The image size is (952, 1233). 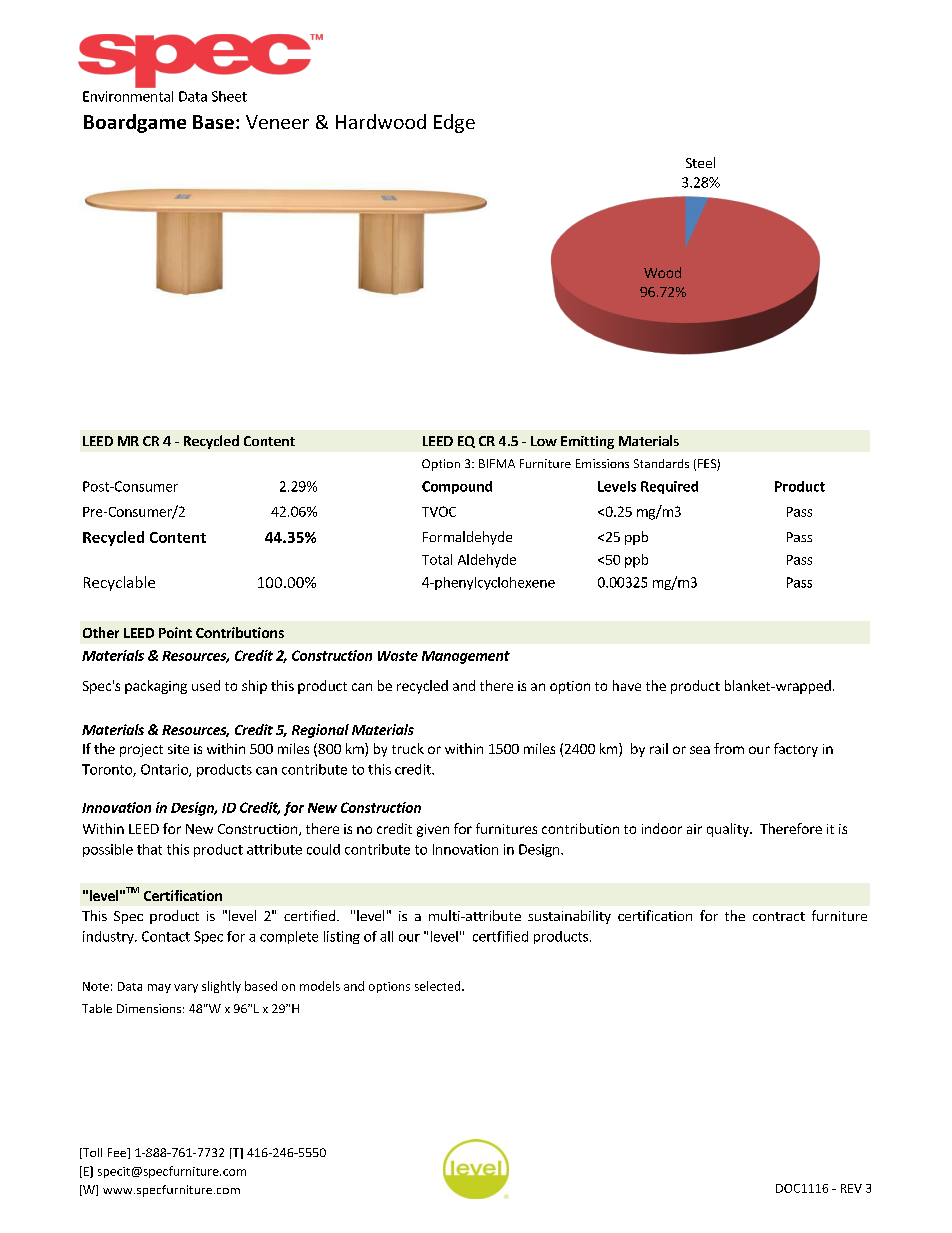 I want to click on Contact, so click(x=166, y=936).
